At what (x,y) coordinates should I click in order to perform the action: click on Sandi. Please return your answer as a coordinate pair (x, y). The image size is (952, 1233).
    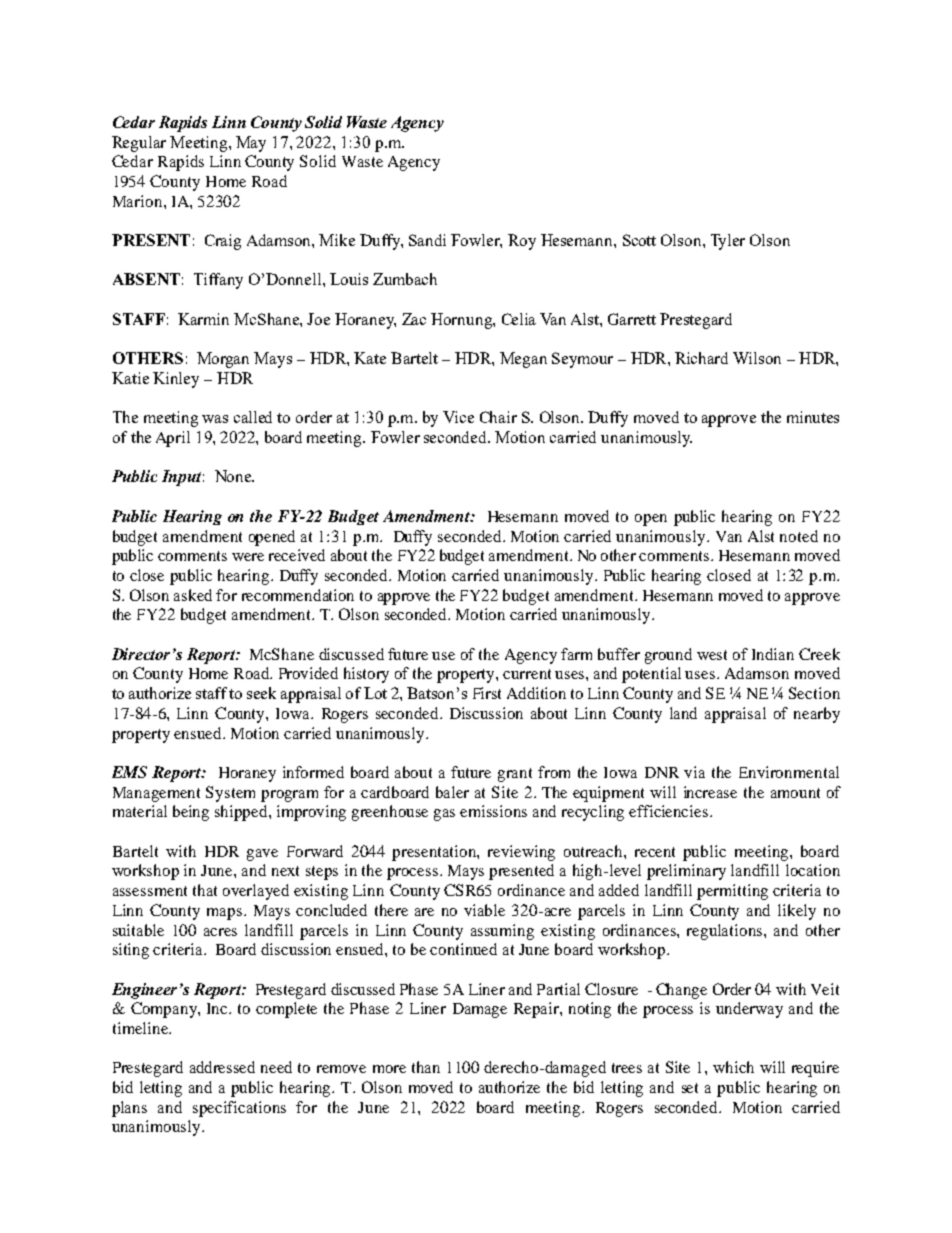
    Looking at the image, I should click on (427, 240).
